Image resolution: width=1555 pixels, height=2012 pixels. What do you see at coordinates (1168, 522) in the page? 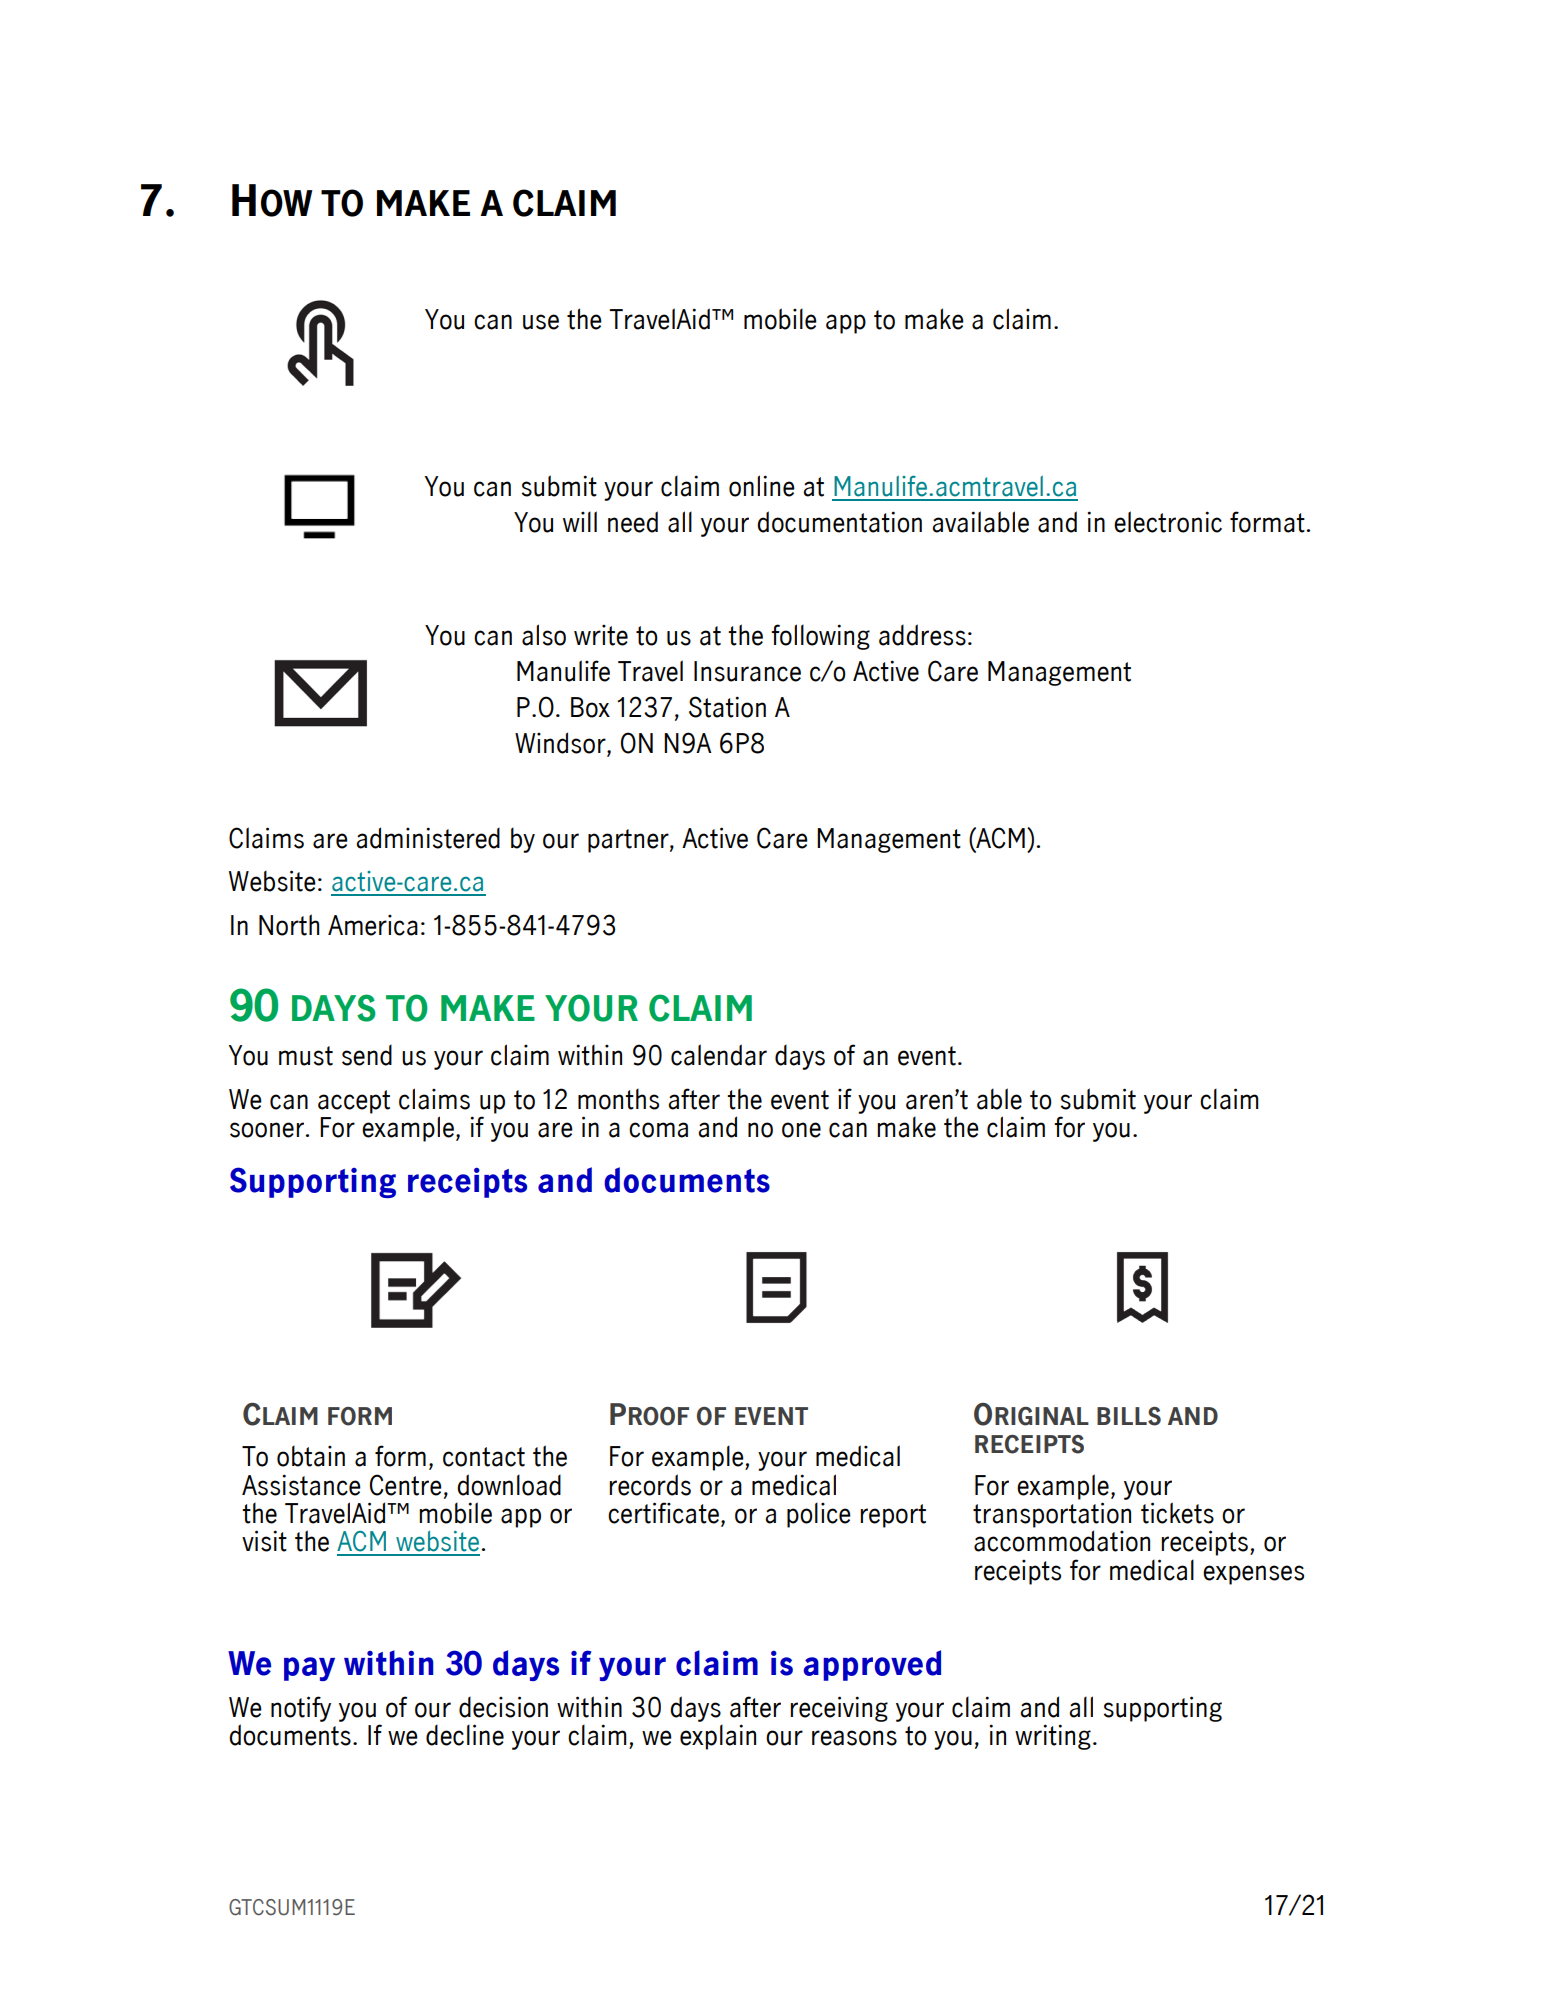
I see `electronic` at bounding box center [1168, 522].
